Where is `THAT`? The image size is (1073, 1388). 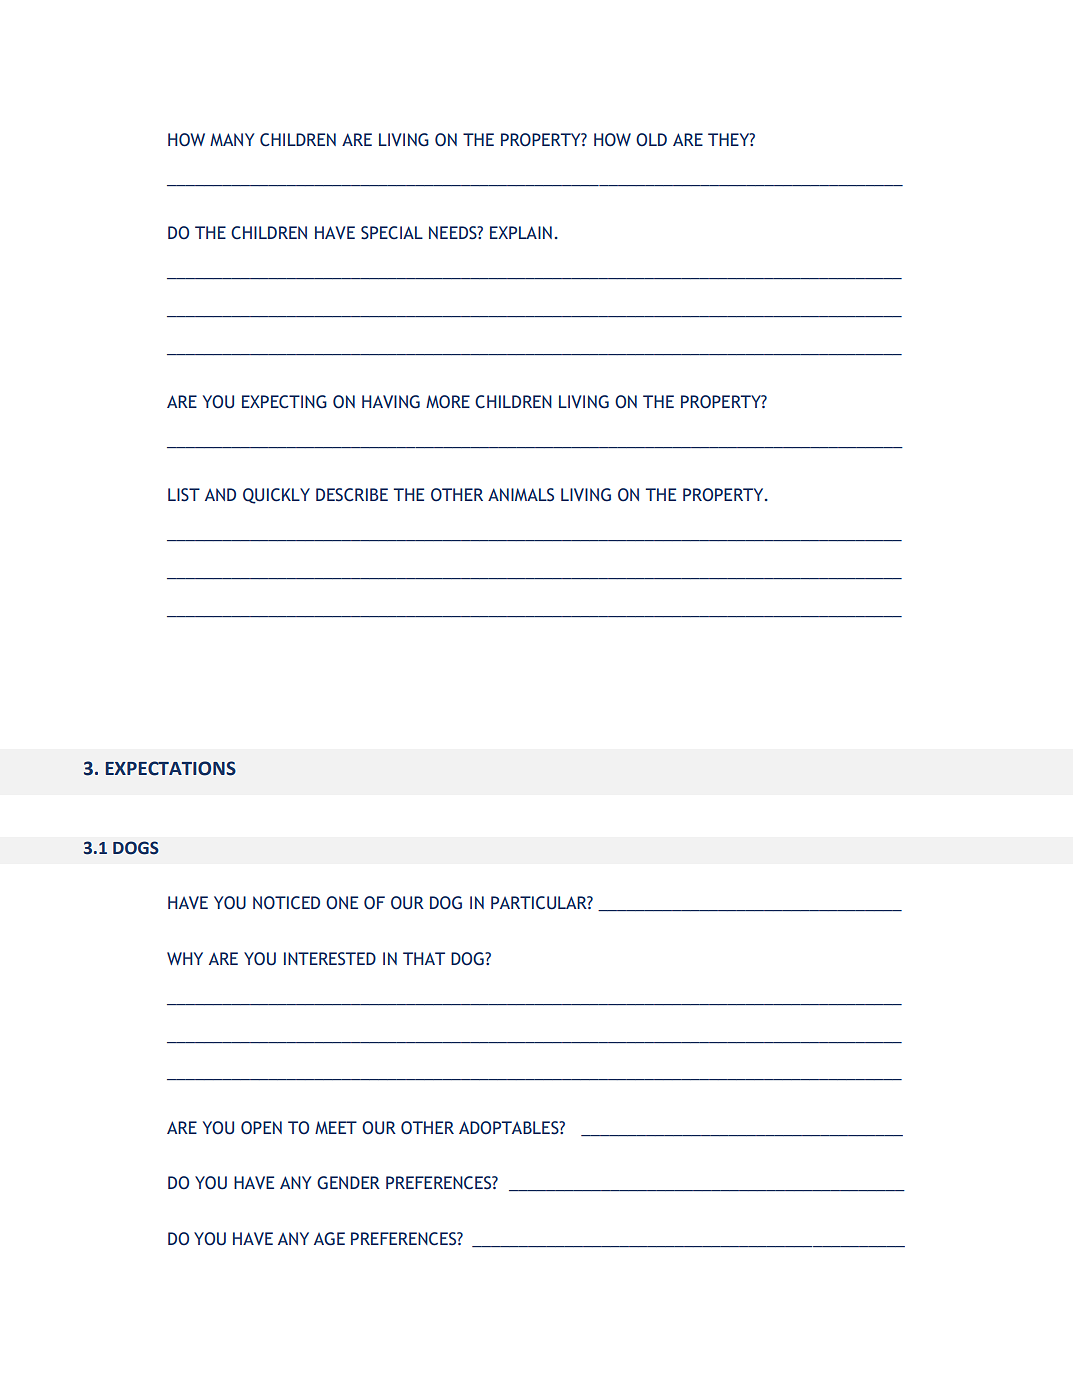
THAT is located at coordinates (424, 958).
